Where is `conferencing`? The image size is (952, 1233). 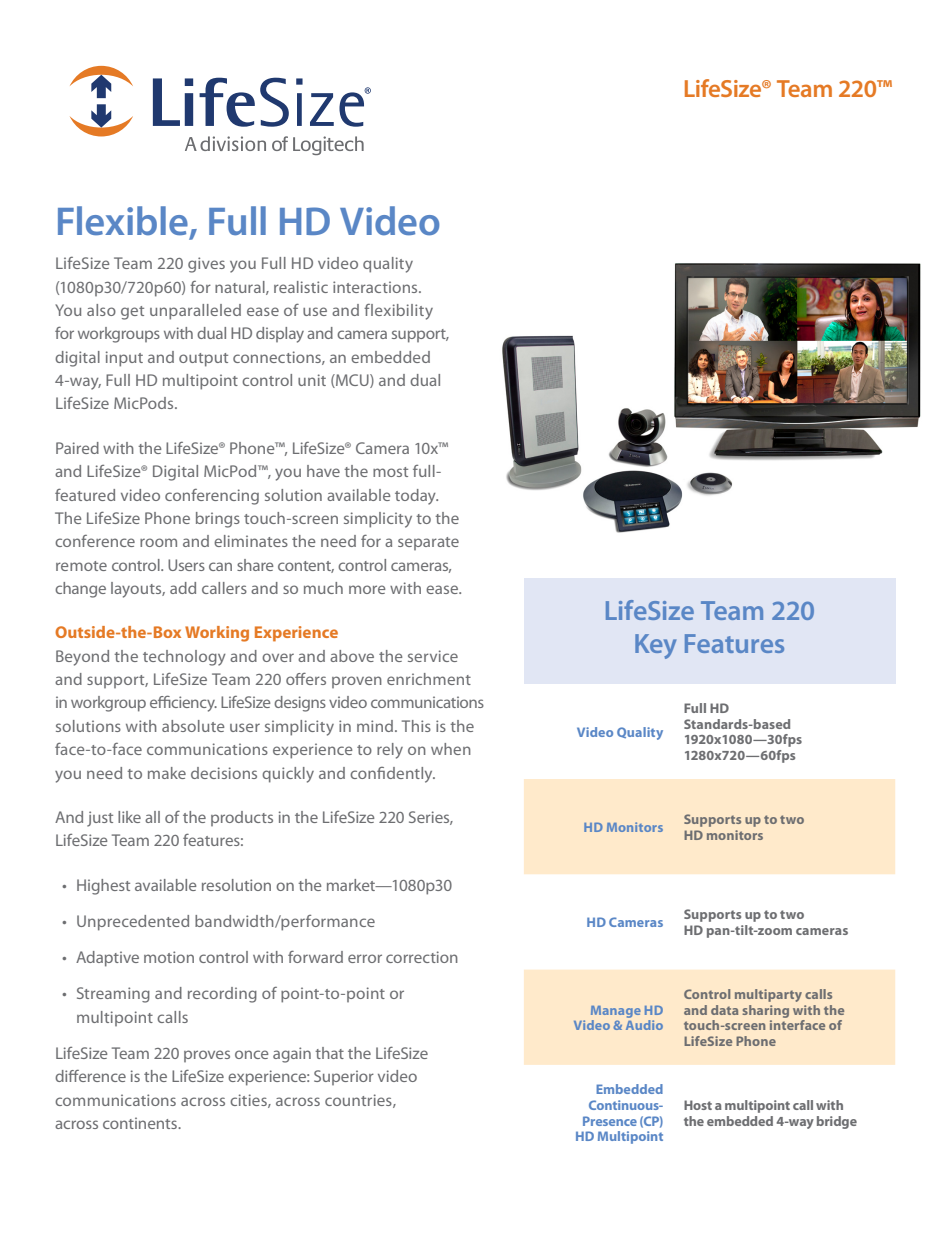 conferencing is located at coordinates (212, 497).
